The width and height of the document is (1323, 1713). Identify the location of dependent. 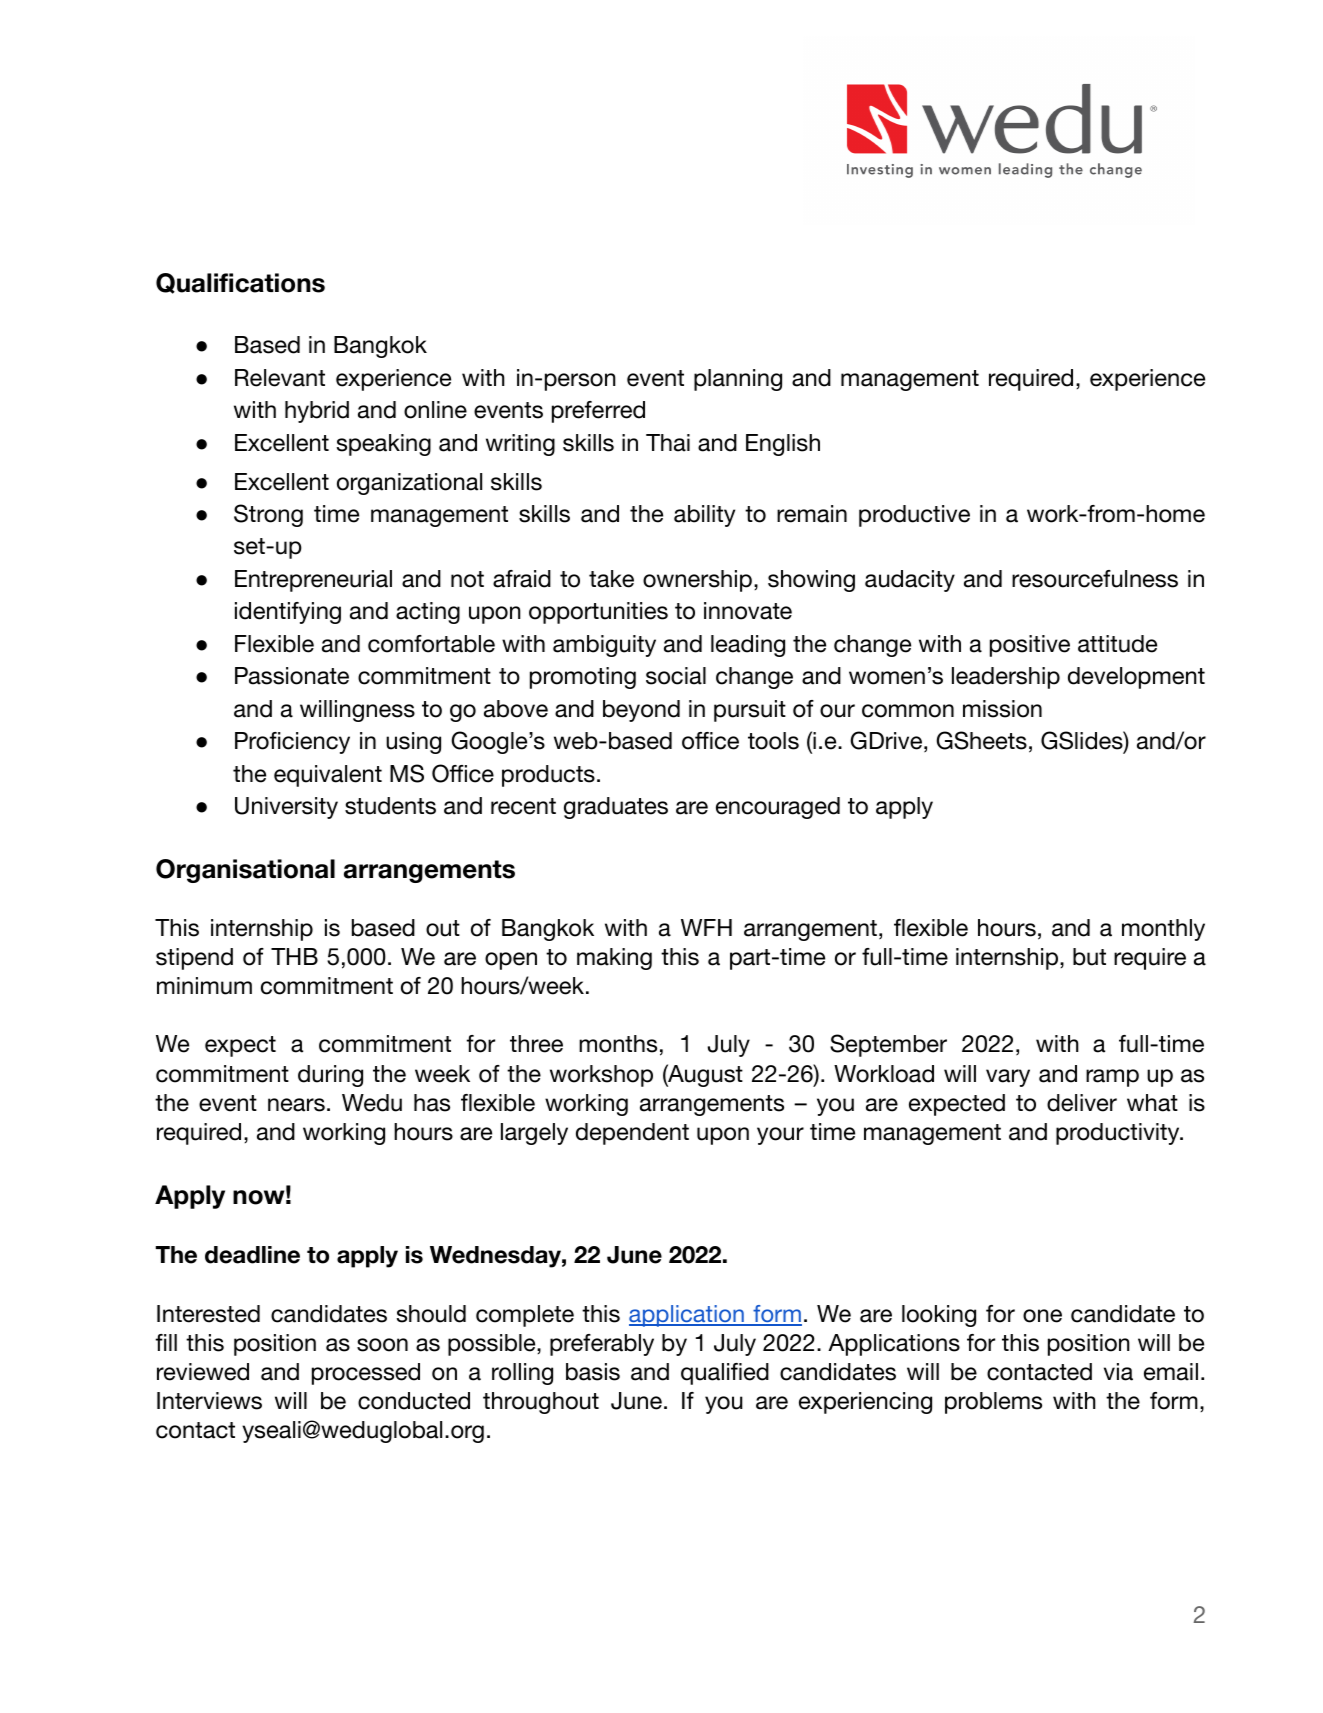
(632, 1134).
